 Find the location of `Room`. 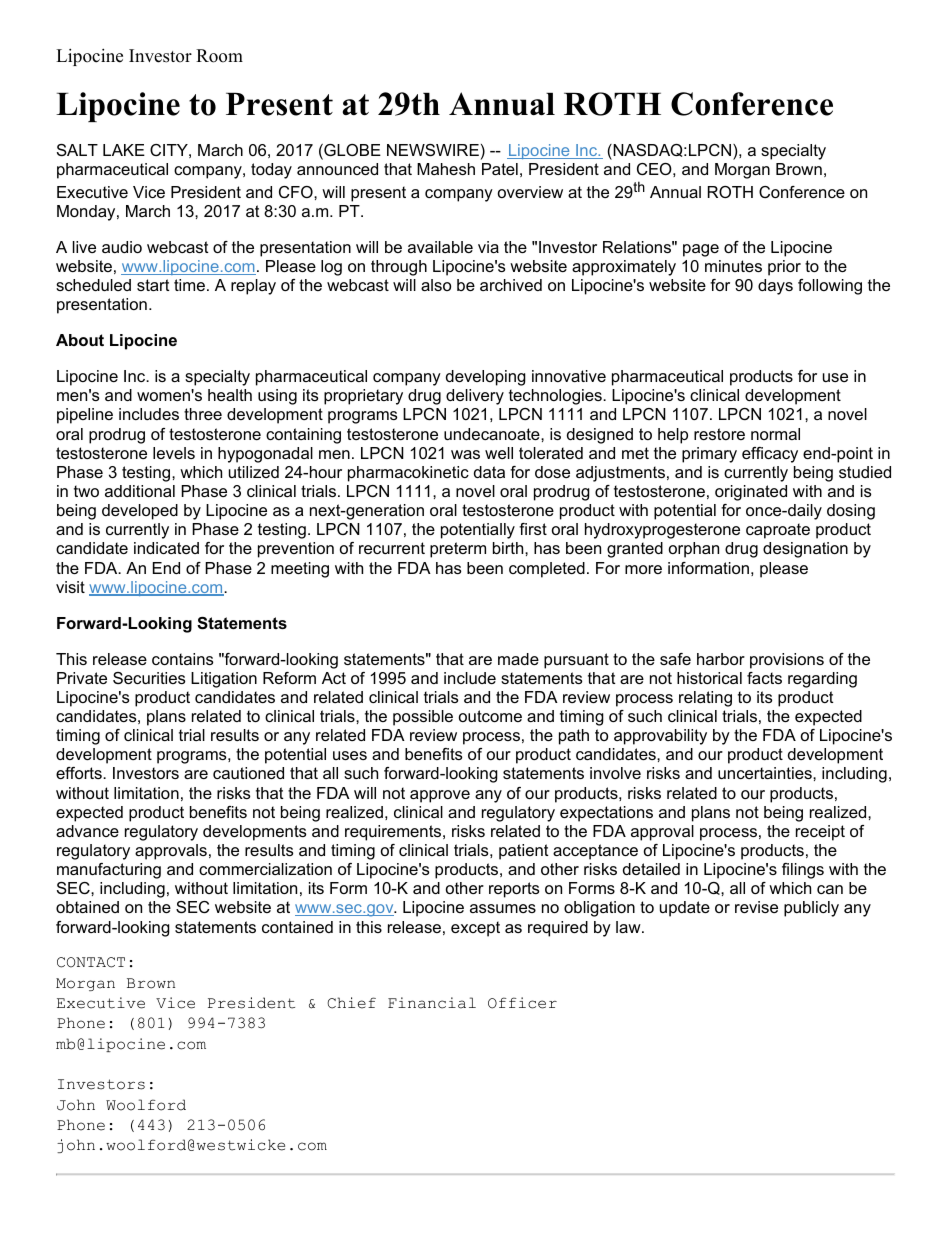

Room is located at coordinates (219, 56).
